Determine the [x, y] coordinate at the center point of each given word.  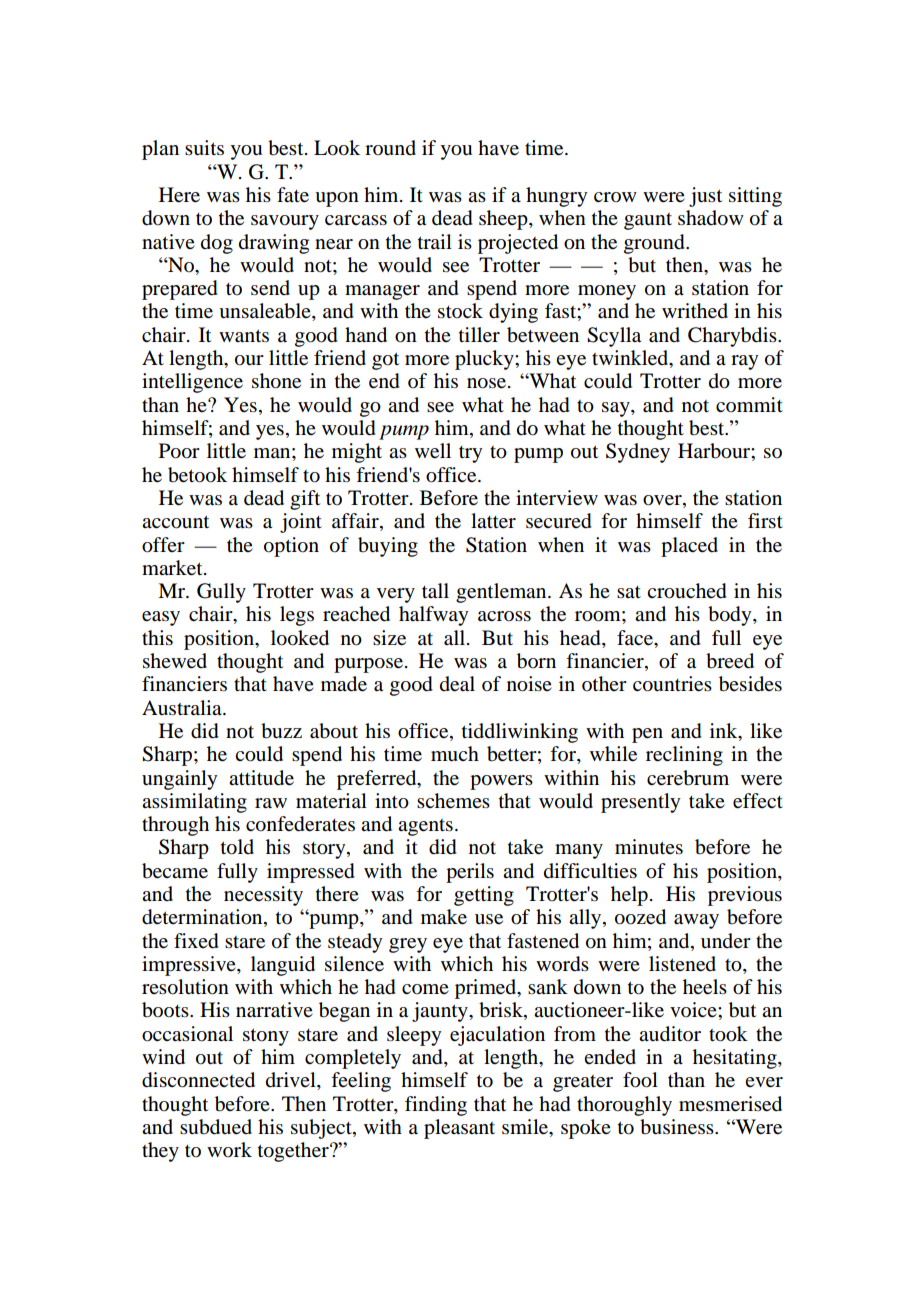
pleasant [459, 1129]
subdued [216, 1127]
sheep [504, 220]
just [705, 197]
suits [204, 148]
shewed [175, 661]
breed [730, 661]
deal [457, 684]
